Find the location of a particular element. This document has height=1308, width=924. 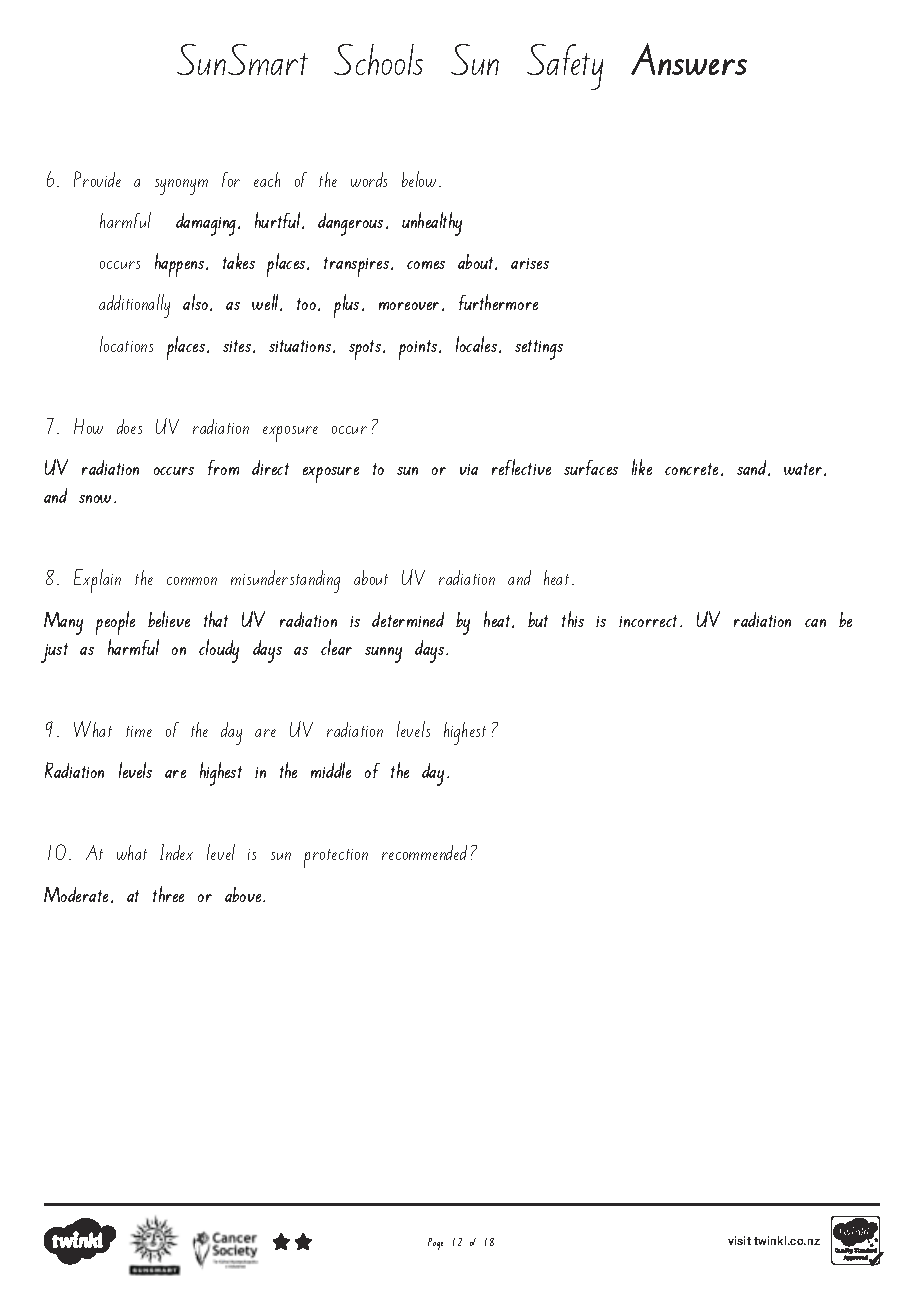

Index is located at coordinates (176, 852).
